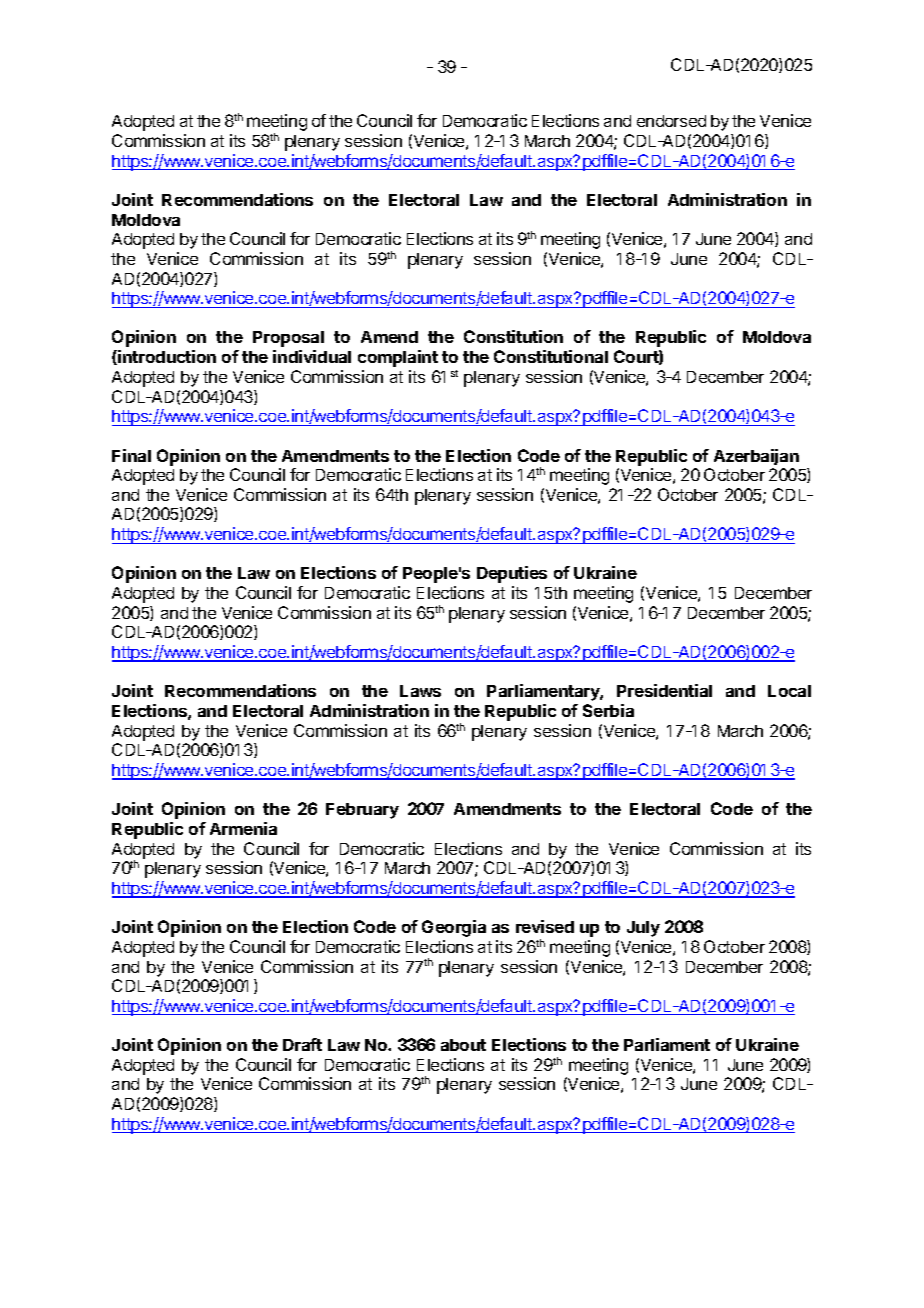 The height and width of the screenshot is (1308, 924). Describe the element at coordinates (312, 356) in the screenshot. I see `individual` at that location.
